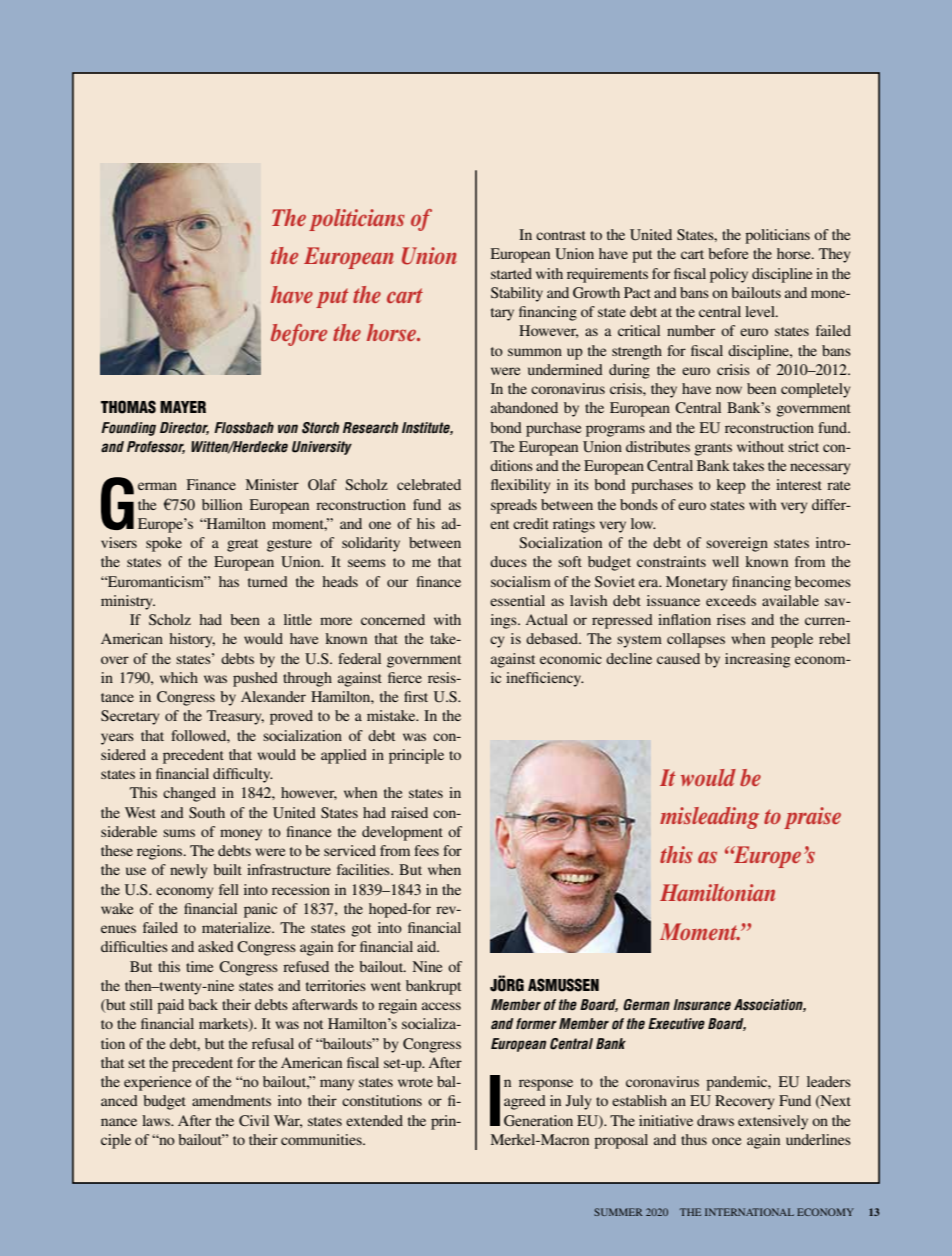  I want to click on grants, so click(713, 449).
